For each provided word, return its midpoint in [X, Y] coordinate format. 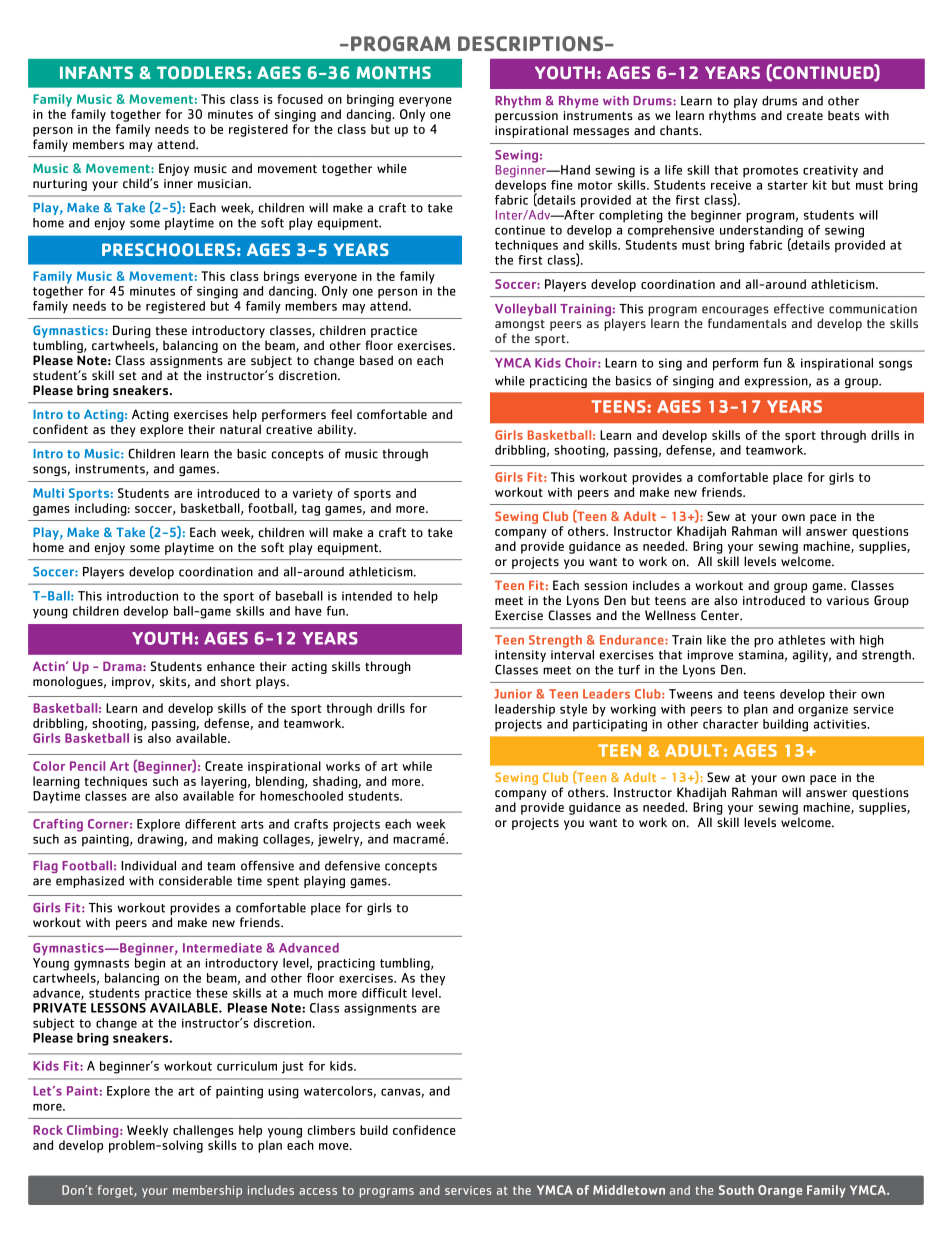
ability [336, 430]
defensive [352, 865]
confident [60, 429]
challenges [203, 1131]
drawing [161, 839]
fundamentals [747, 323]
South [736, 1190]
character [731, 724]
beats [844, 115]
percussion [526, 117]
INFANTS [96, 72]
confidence [424, 1130]
